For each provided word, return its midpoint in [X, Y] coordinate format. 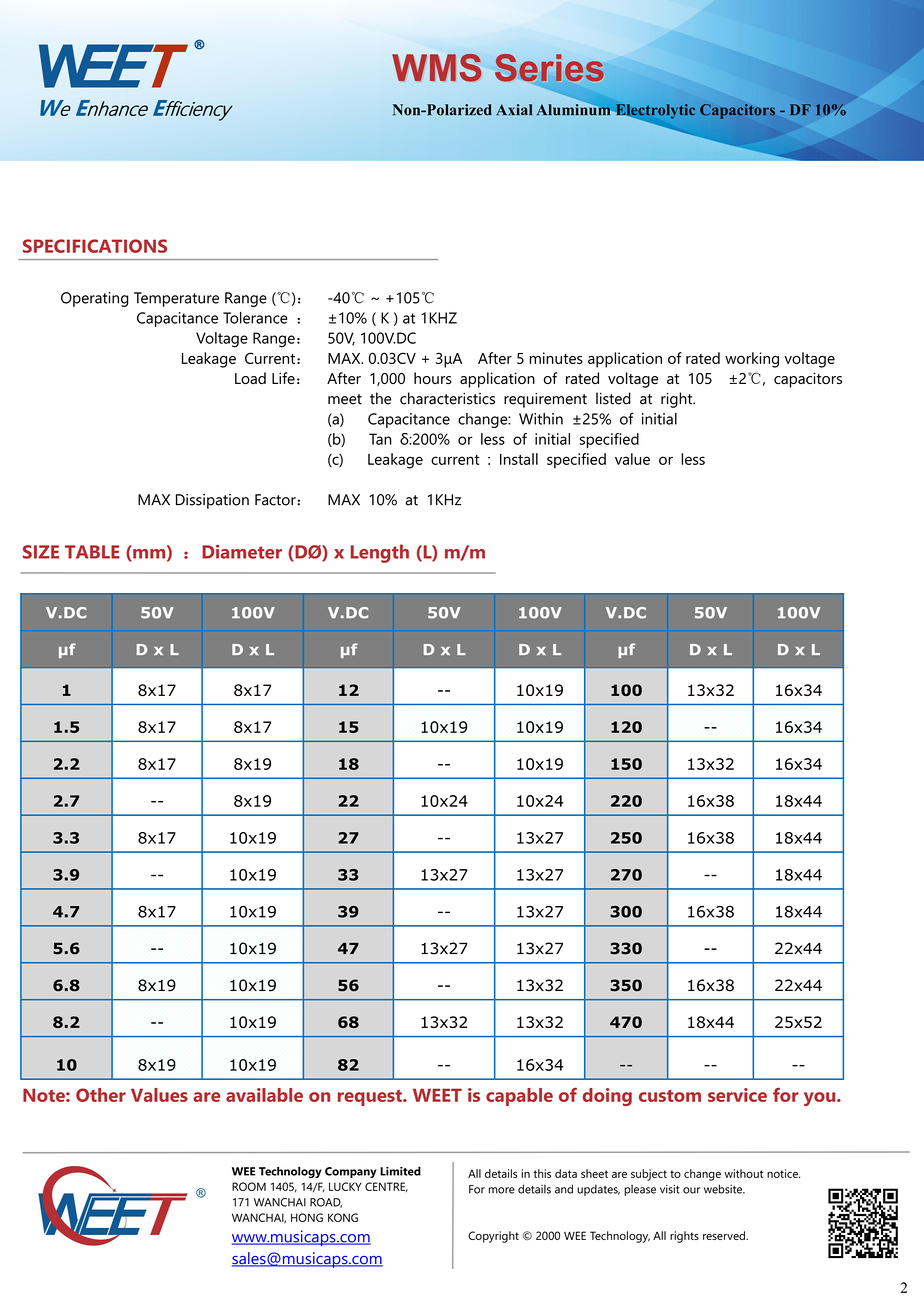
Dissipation [212, 501]
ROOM [249, 1186]
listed [613, 398]
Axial [514, 109]
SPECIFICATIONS [95, 246]
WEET [437, 1095]
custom [670, 1096]
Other [101, 1095]
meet [345, 399]
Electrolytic [654, 112]
